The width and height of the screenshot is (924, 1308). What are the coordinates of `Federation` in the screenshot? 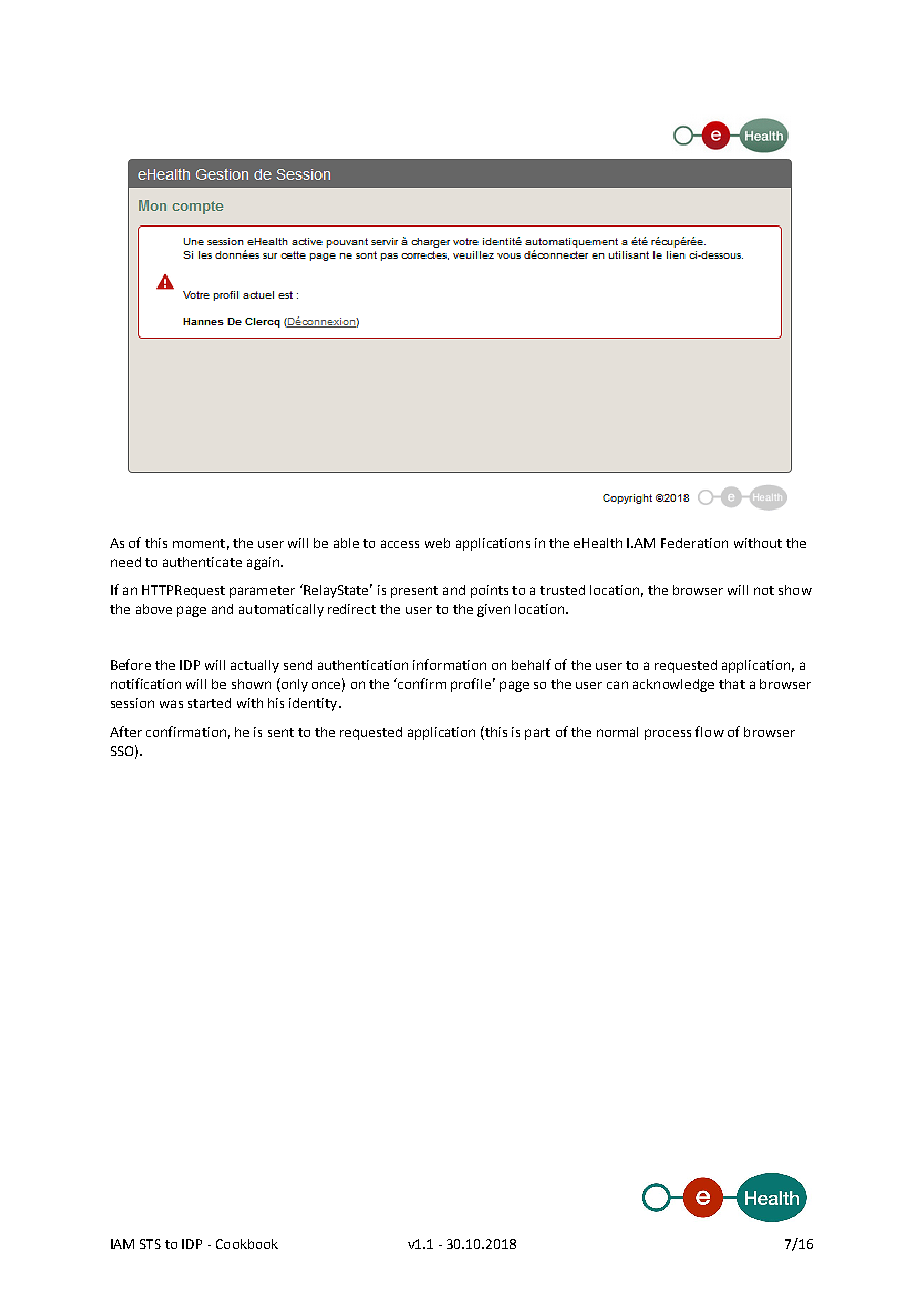 It's located at (694, 543).
